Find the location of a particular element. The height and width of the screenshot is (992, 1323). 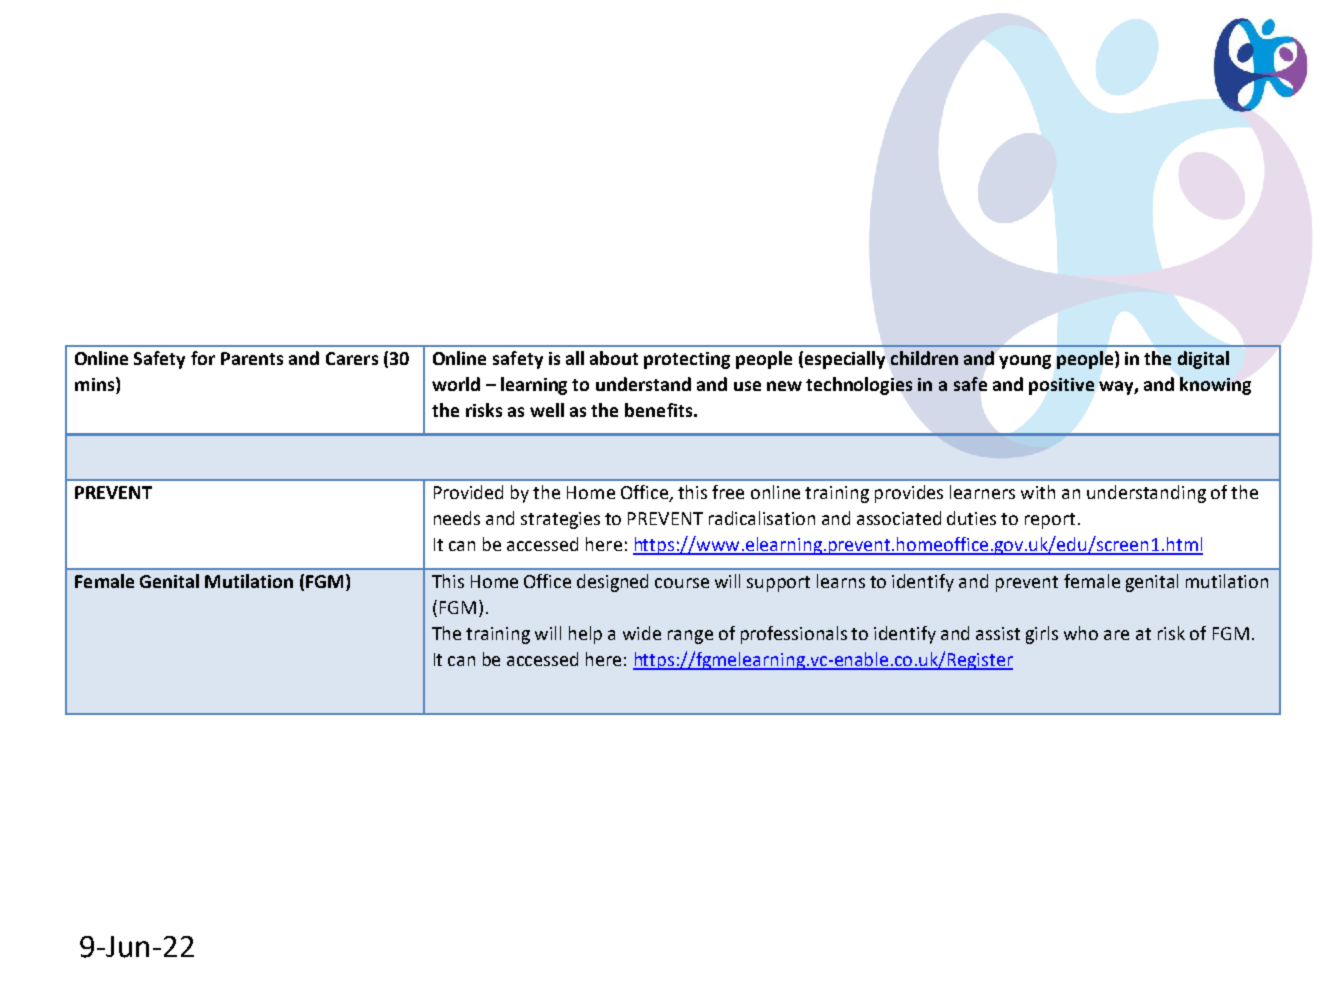

use is located at coordinates (747, 386).
